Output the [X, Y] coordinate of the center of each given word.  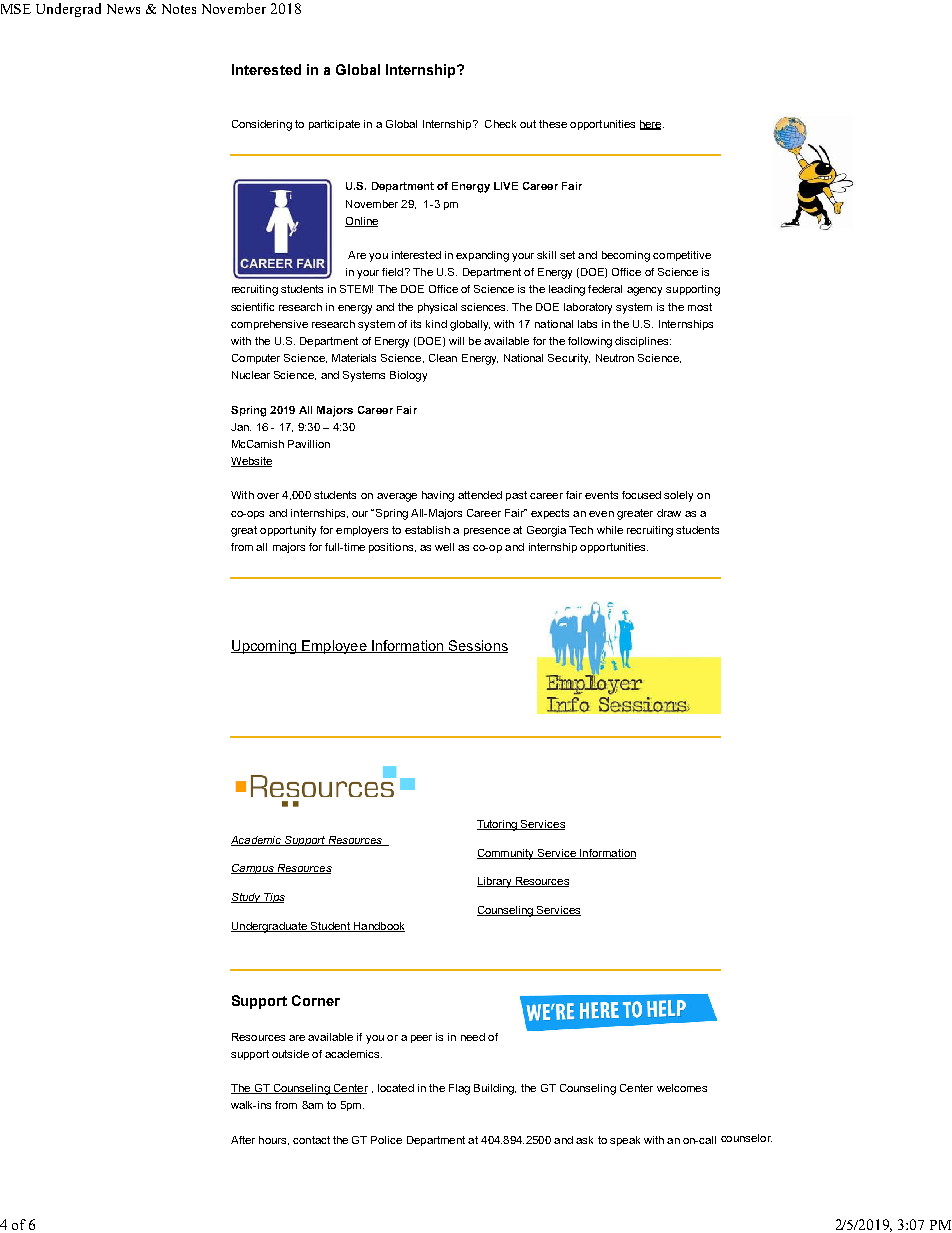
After [243, 1140]
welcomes [682, 1088]
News [123, 9]
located [396, 1088]
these [553, 124]
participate [334, 125]
